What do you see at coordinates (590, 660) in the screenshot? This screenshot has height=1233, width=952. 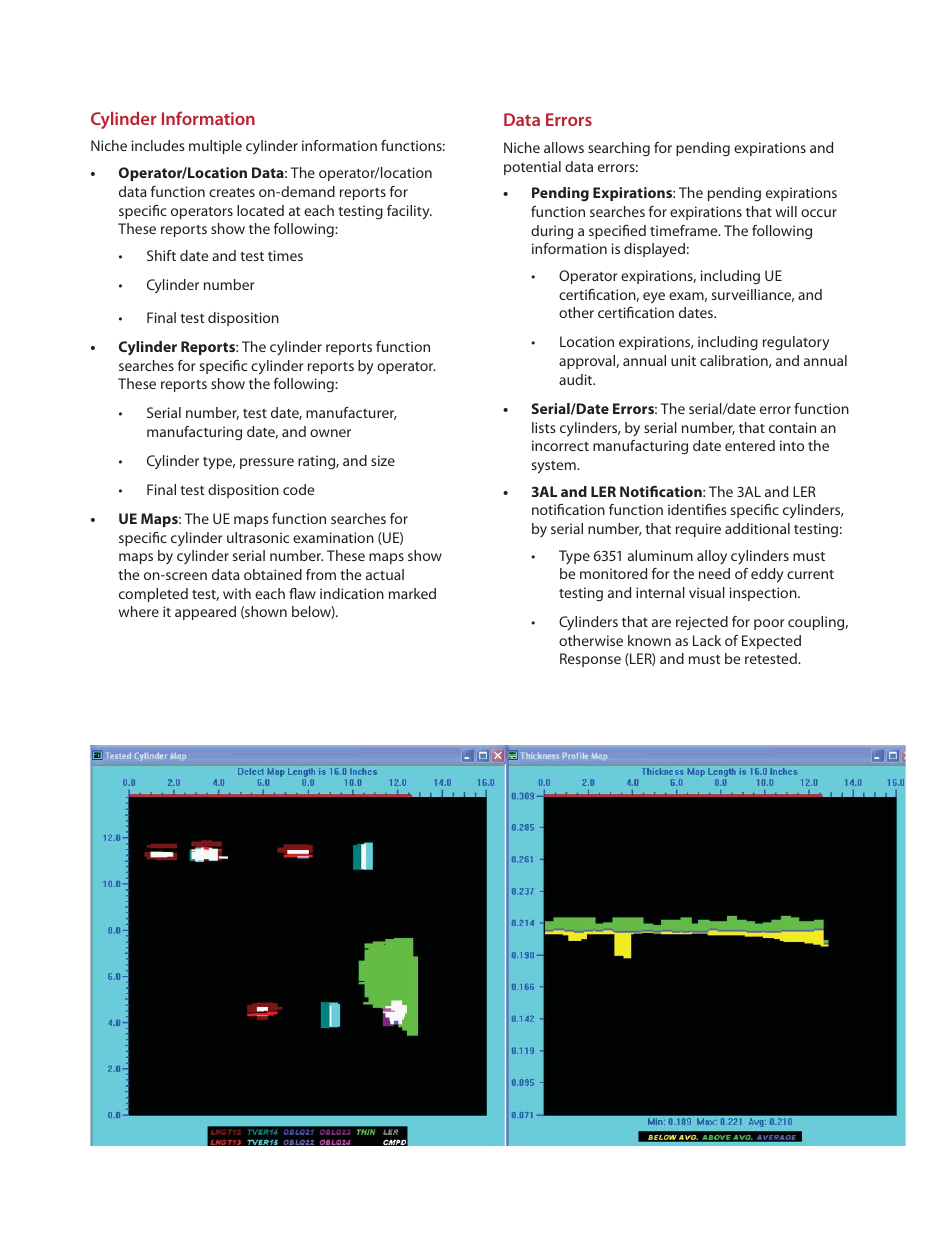 I see `Response` at bounding box center [590, 660].
